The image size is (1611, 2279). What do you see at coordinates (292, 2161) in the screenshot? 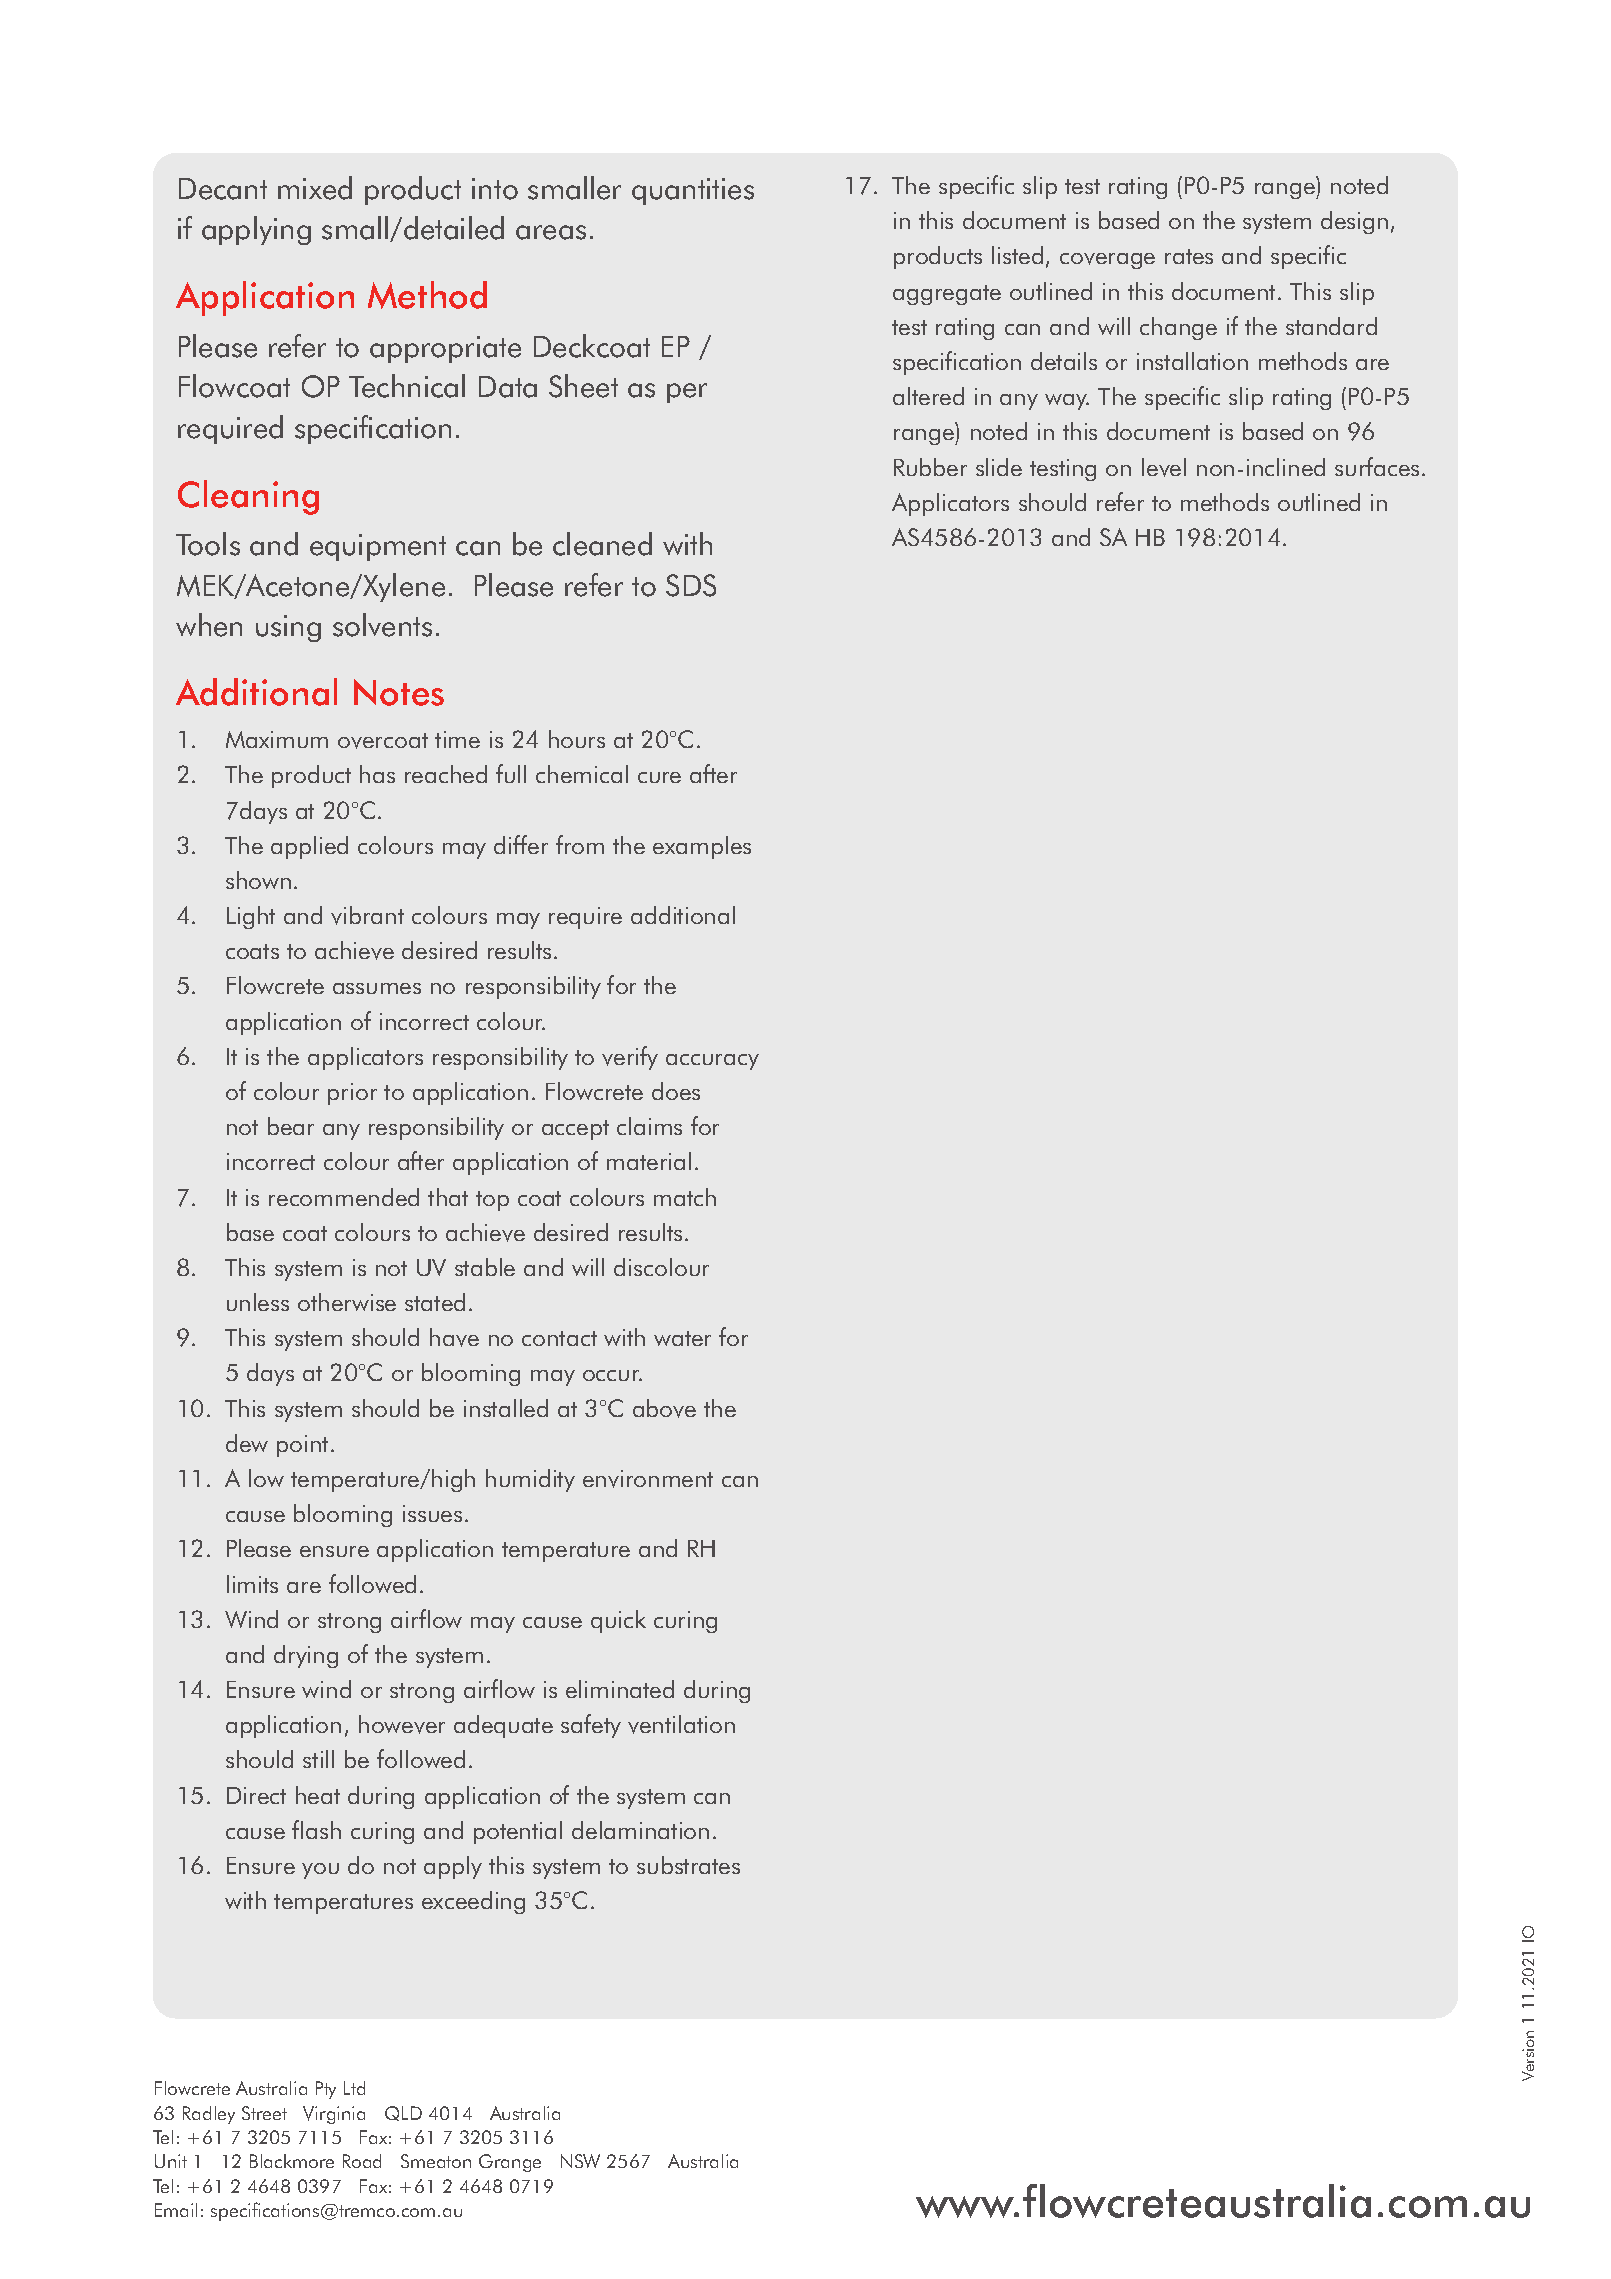
I see `Blackmore` at bounding box center [292, 2161].
